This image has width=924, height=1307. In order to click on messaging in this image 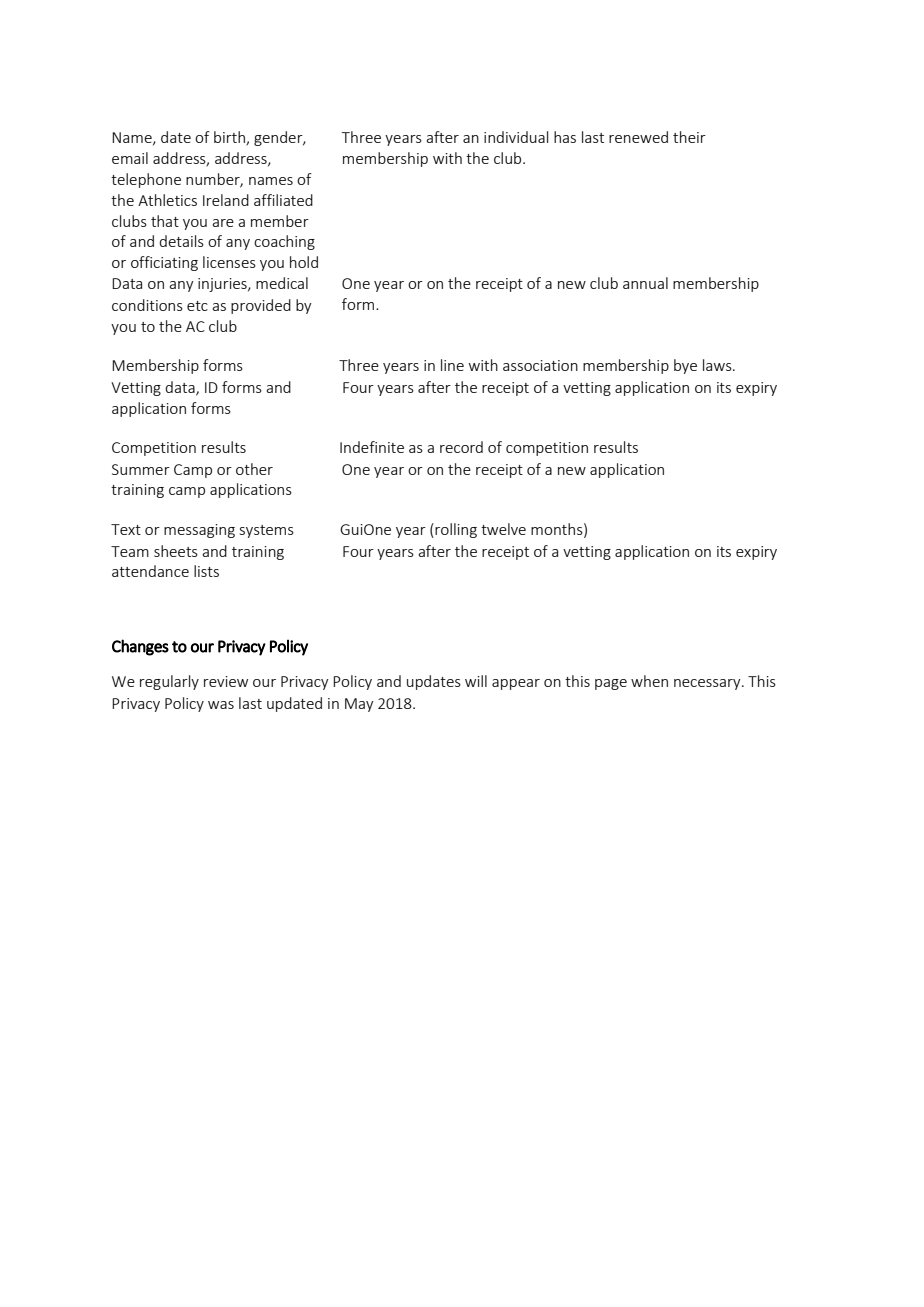, I will do `click(199, 531)`.
